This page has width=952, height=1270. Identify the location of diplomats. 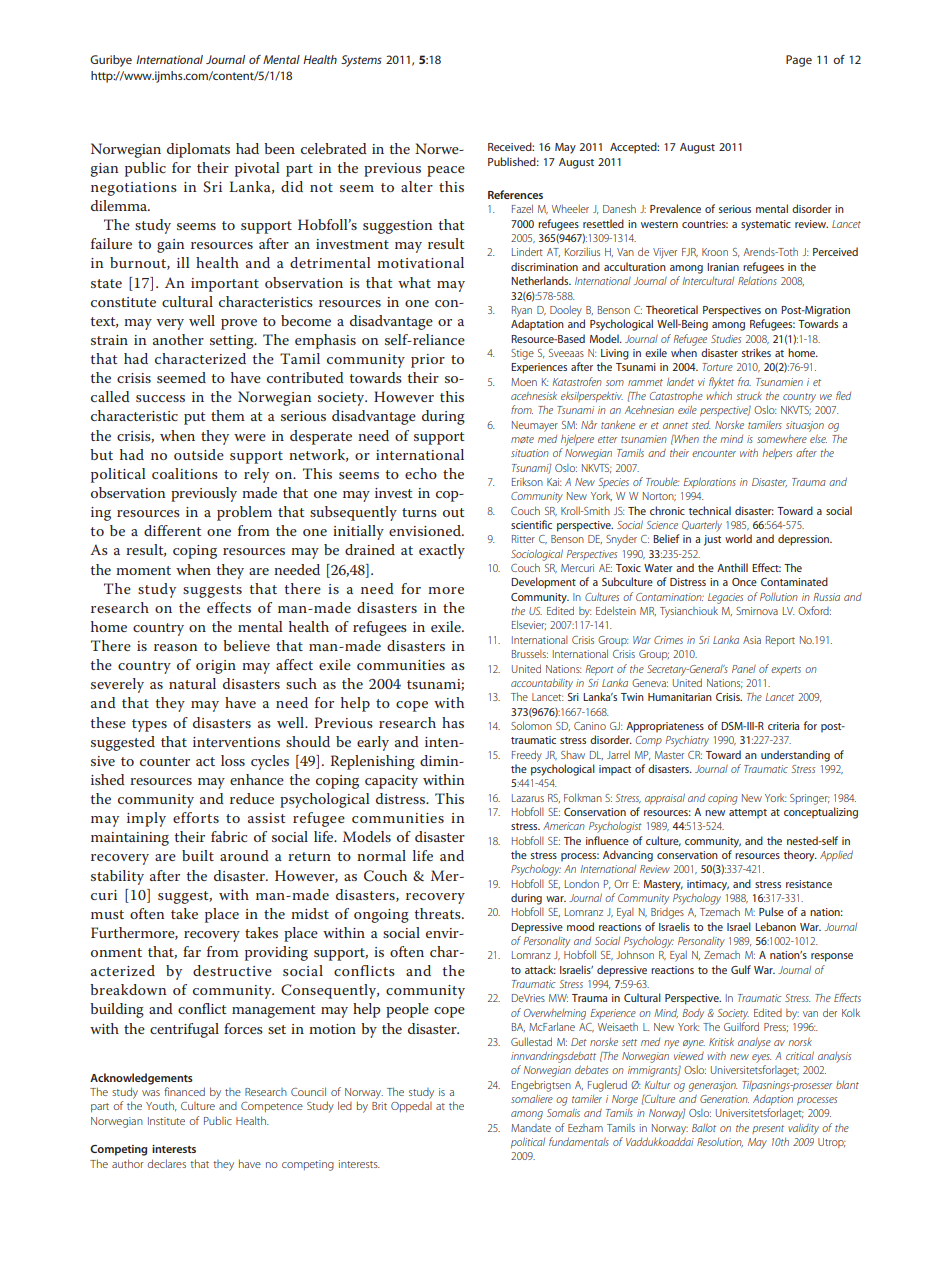
(198, 150).
